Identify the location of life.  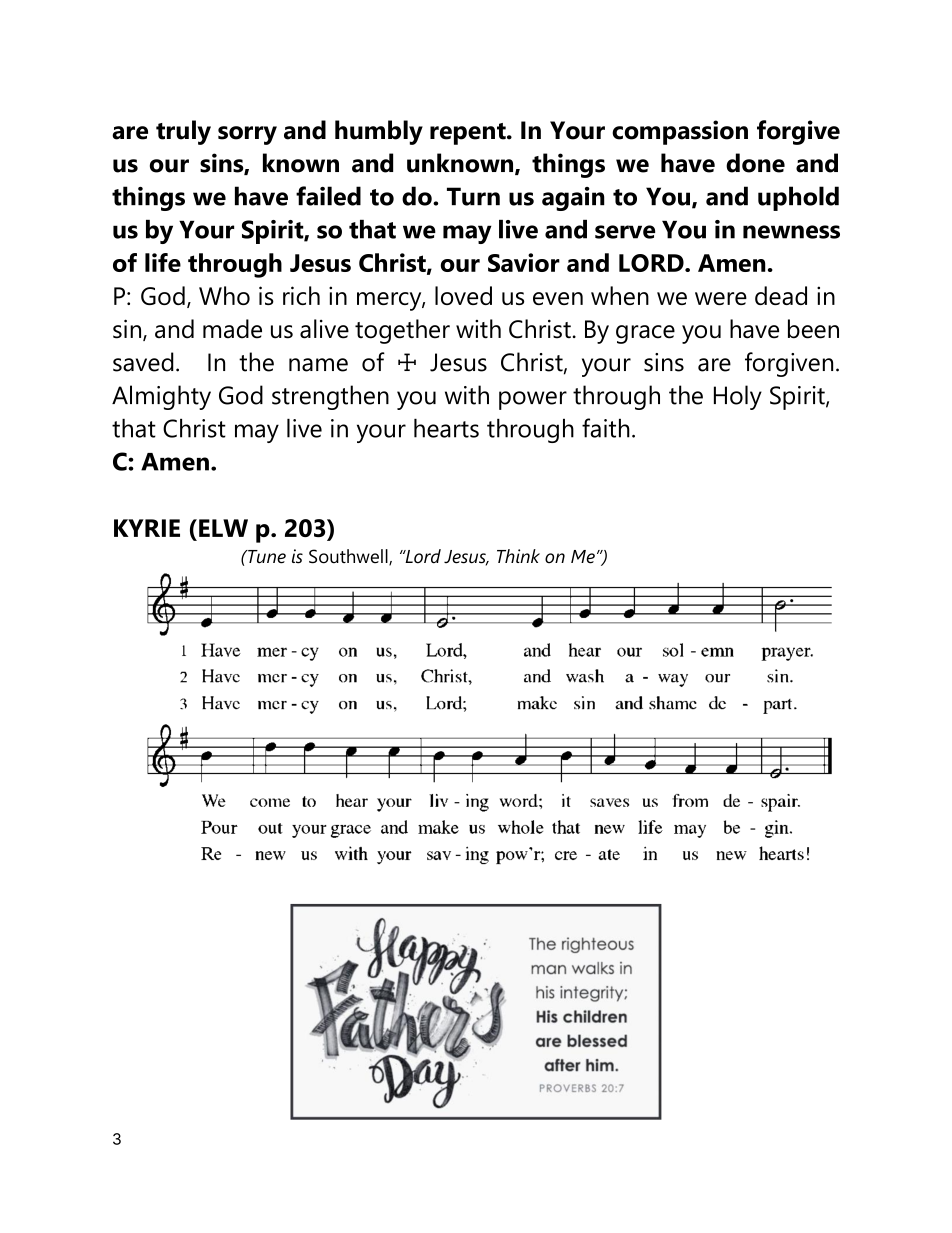
(163, 262).
